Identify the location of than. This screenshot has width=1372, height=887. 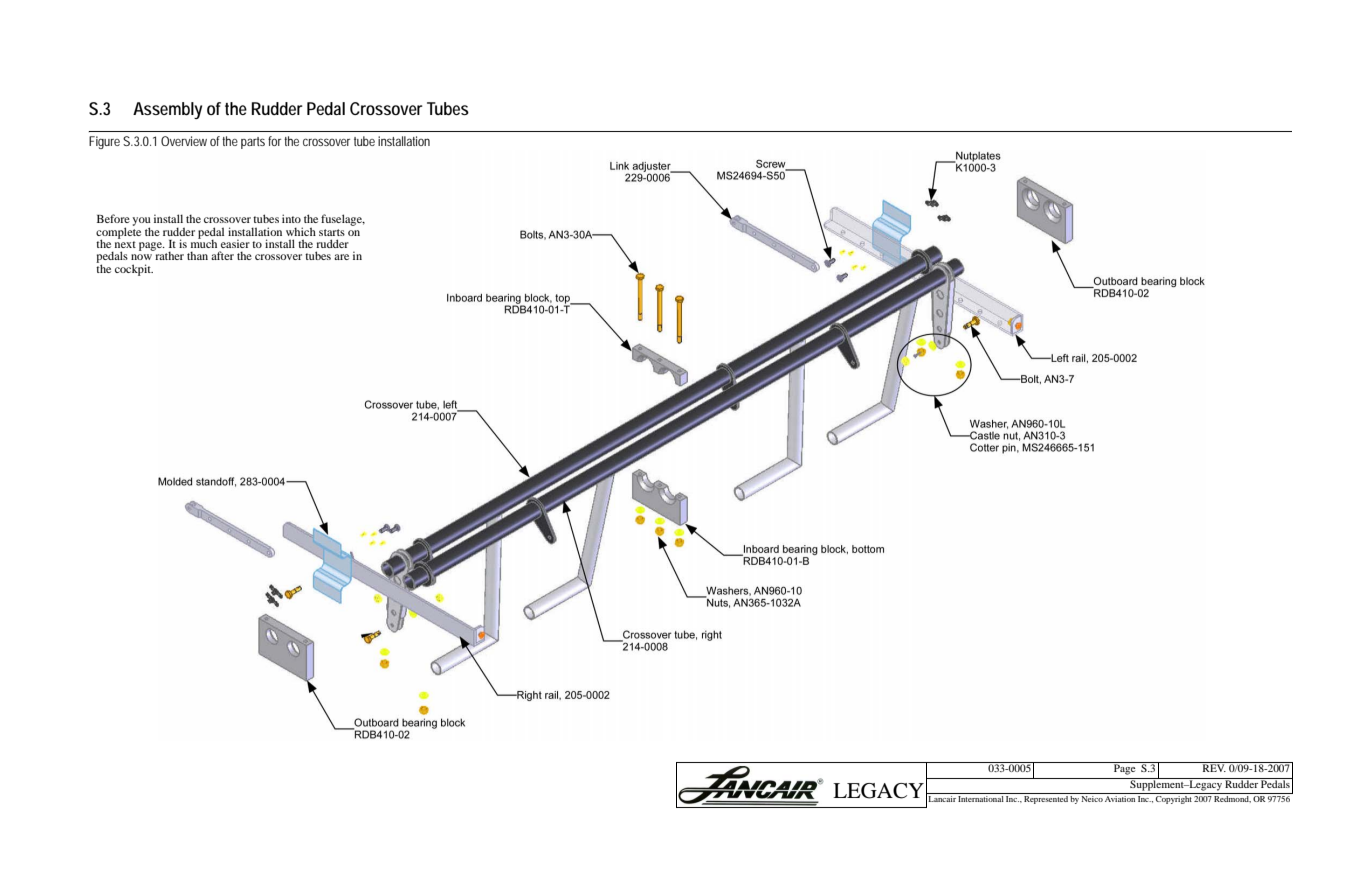
(197, 255).
